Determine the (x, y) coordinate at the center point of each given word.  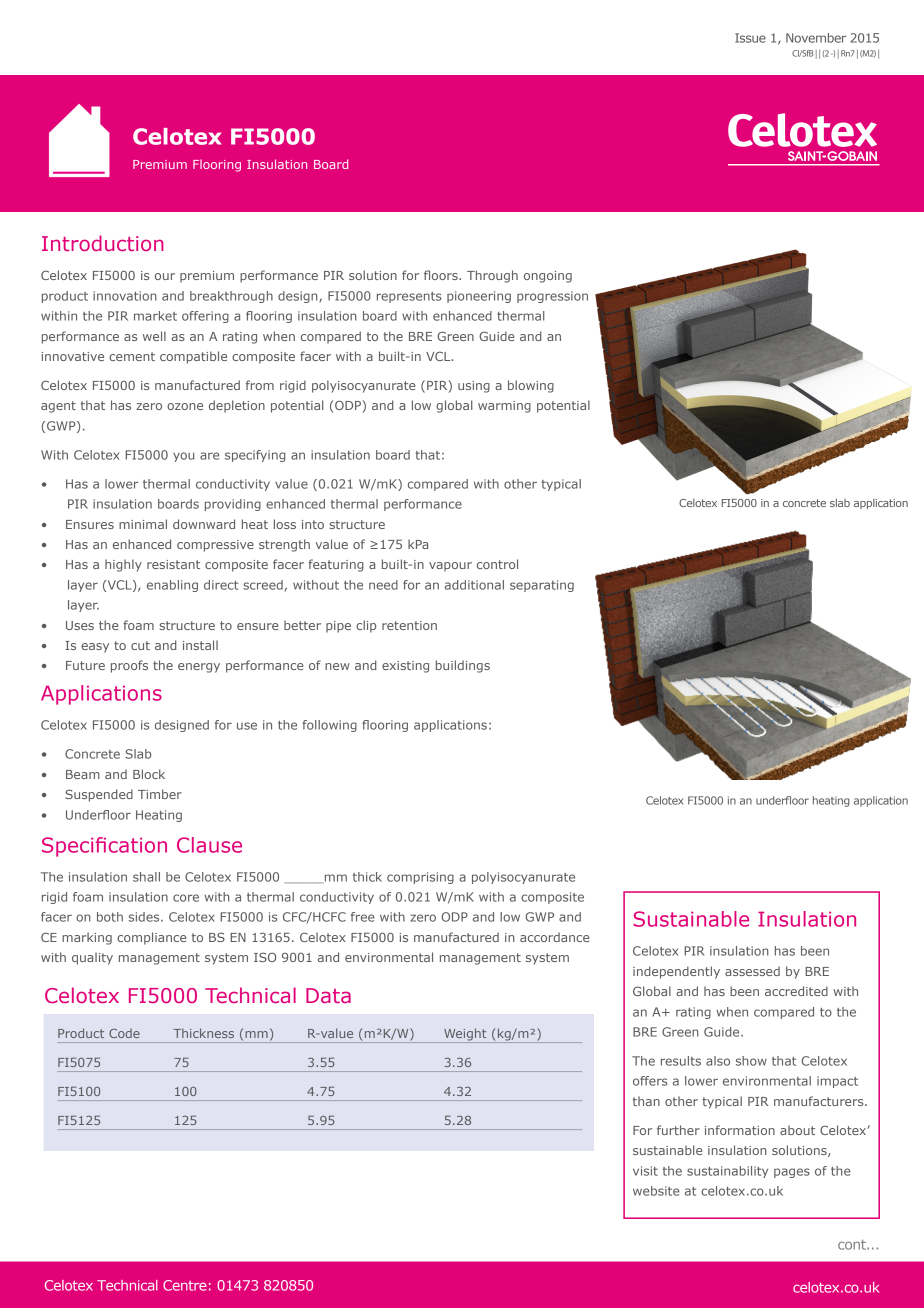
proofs (129, 666)
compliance (151, 938)
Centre (184, 1285)
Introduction (103, 243)
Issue (750, 38)
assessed (752, 971)
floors (442, 275)
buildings (463, 666)
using (474, 387)
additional (474, 585)
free (363, 917)
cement (132, 356)
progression (552, 297)
